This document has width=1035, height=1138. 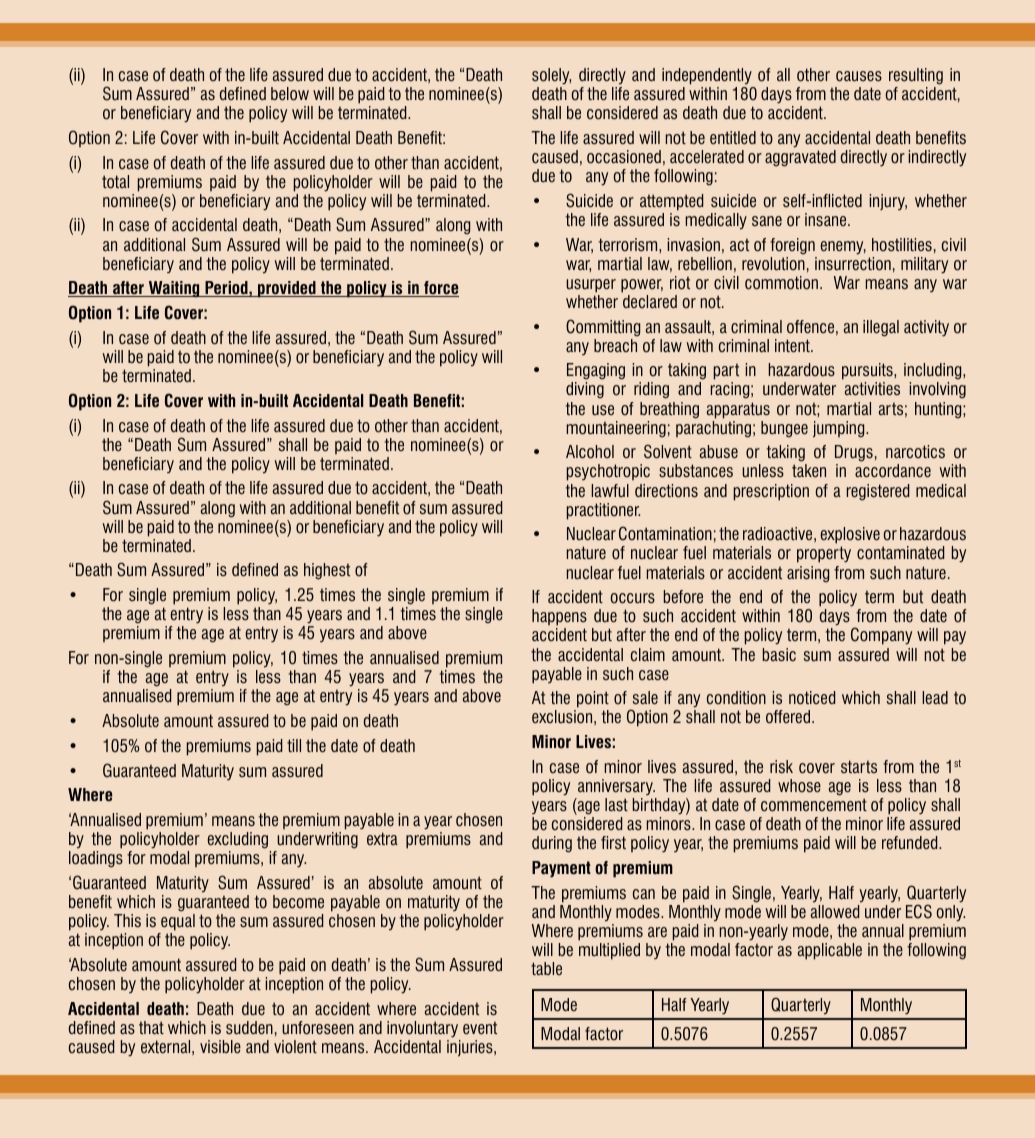 I want to click on solely, so click(x=551, y=76).
